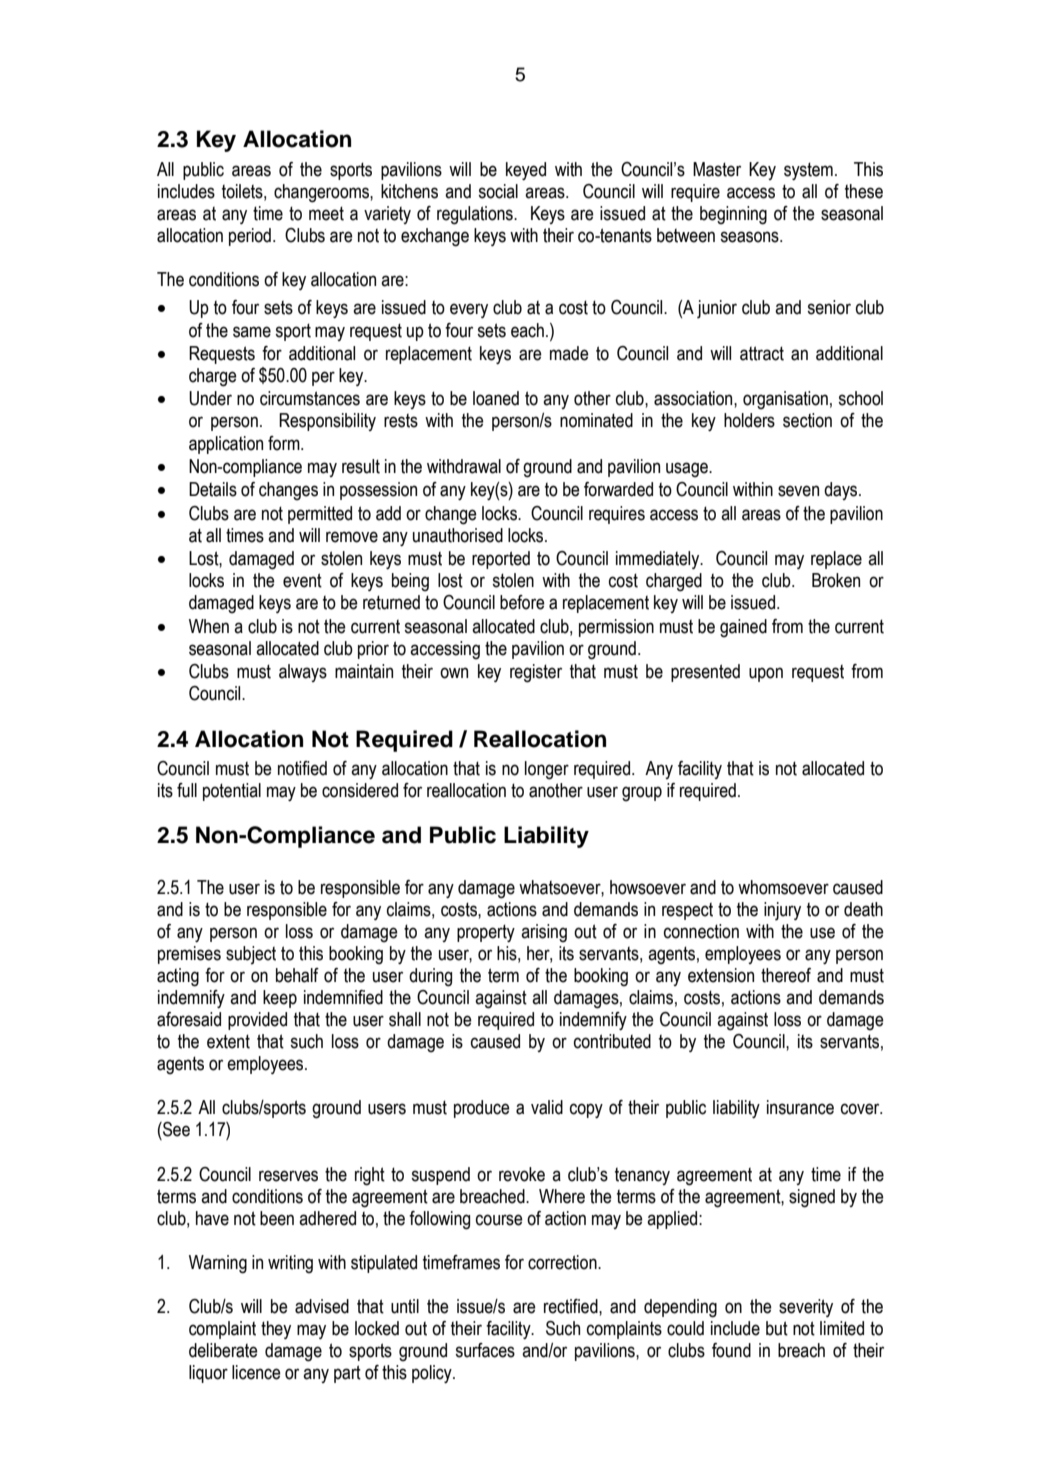 The width and height of the image is (1041, 1473). Describe the element at coordinates (766, 674) in the image. I see `upon` at that location.
